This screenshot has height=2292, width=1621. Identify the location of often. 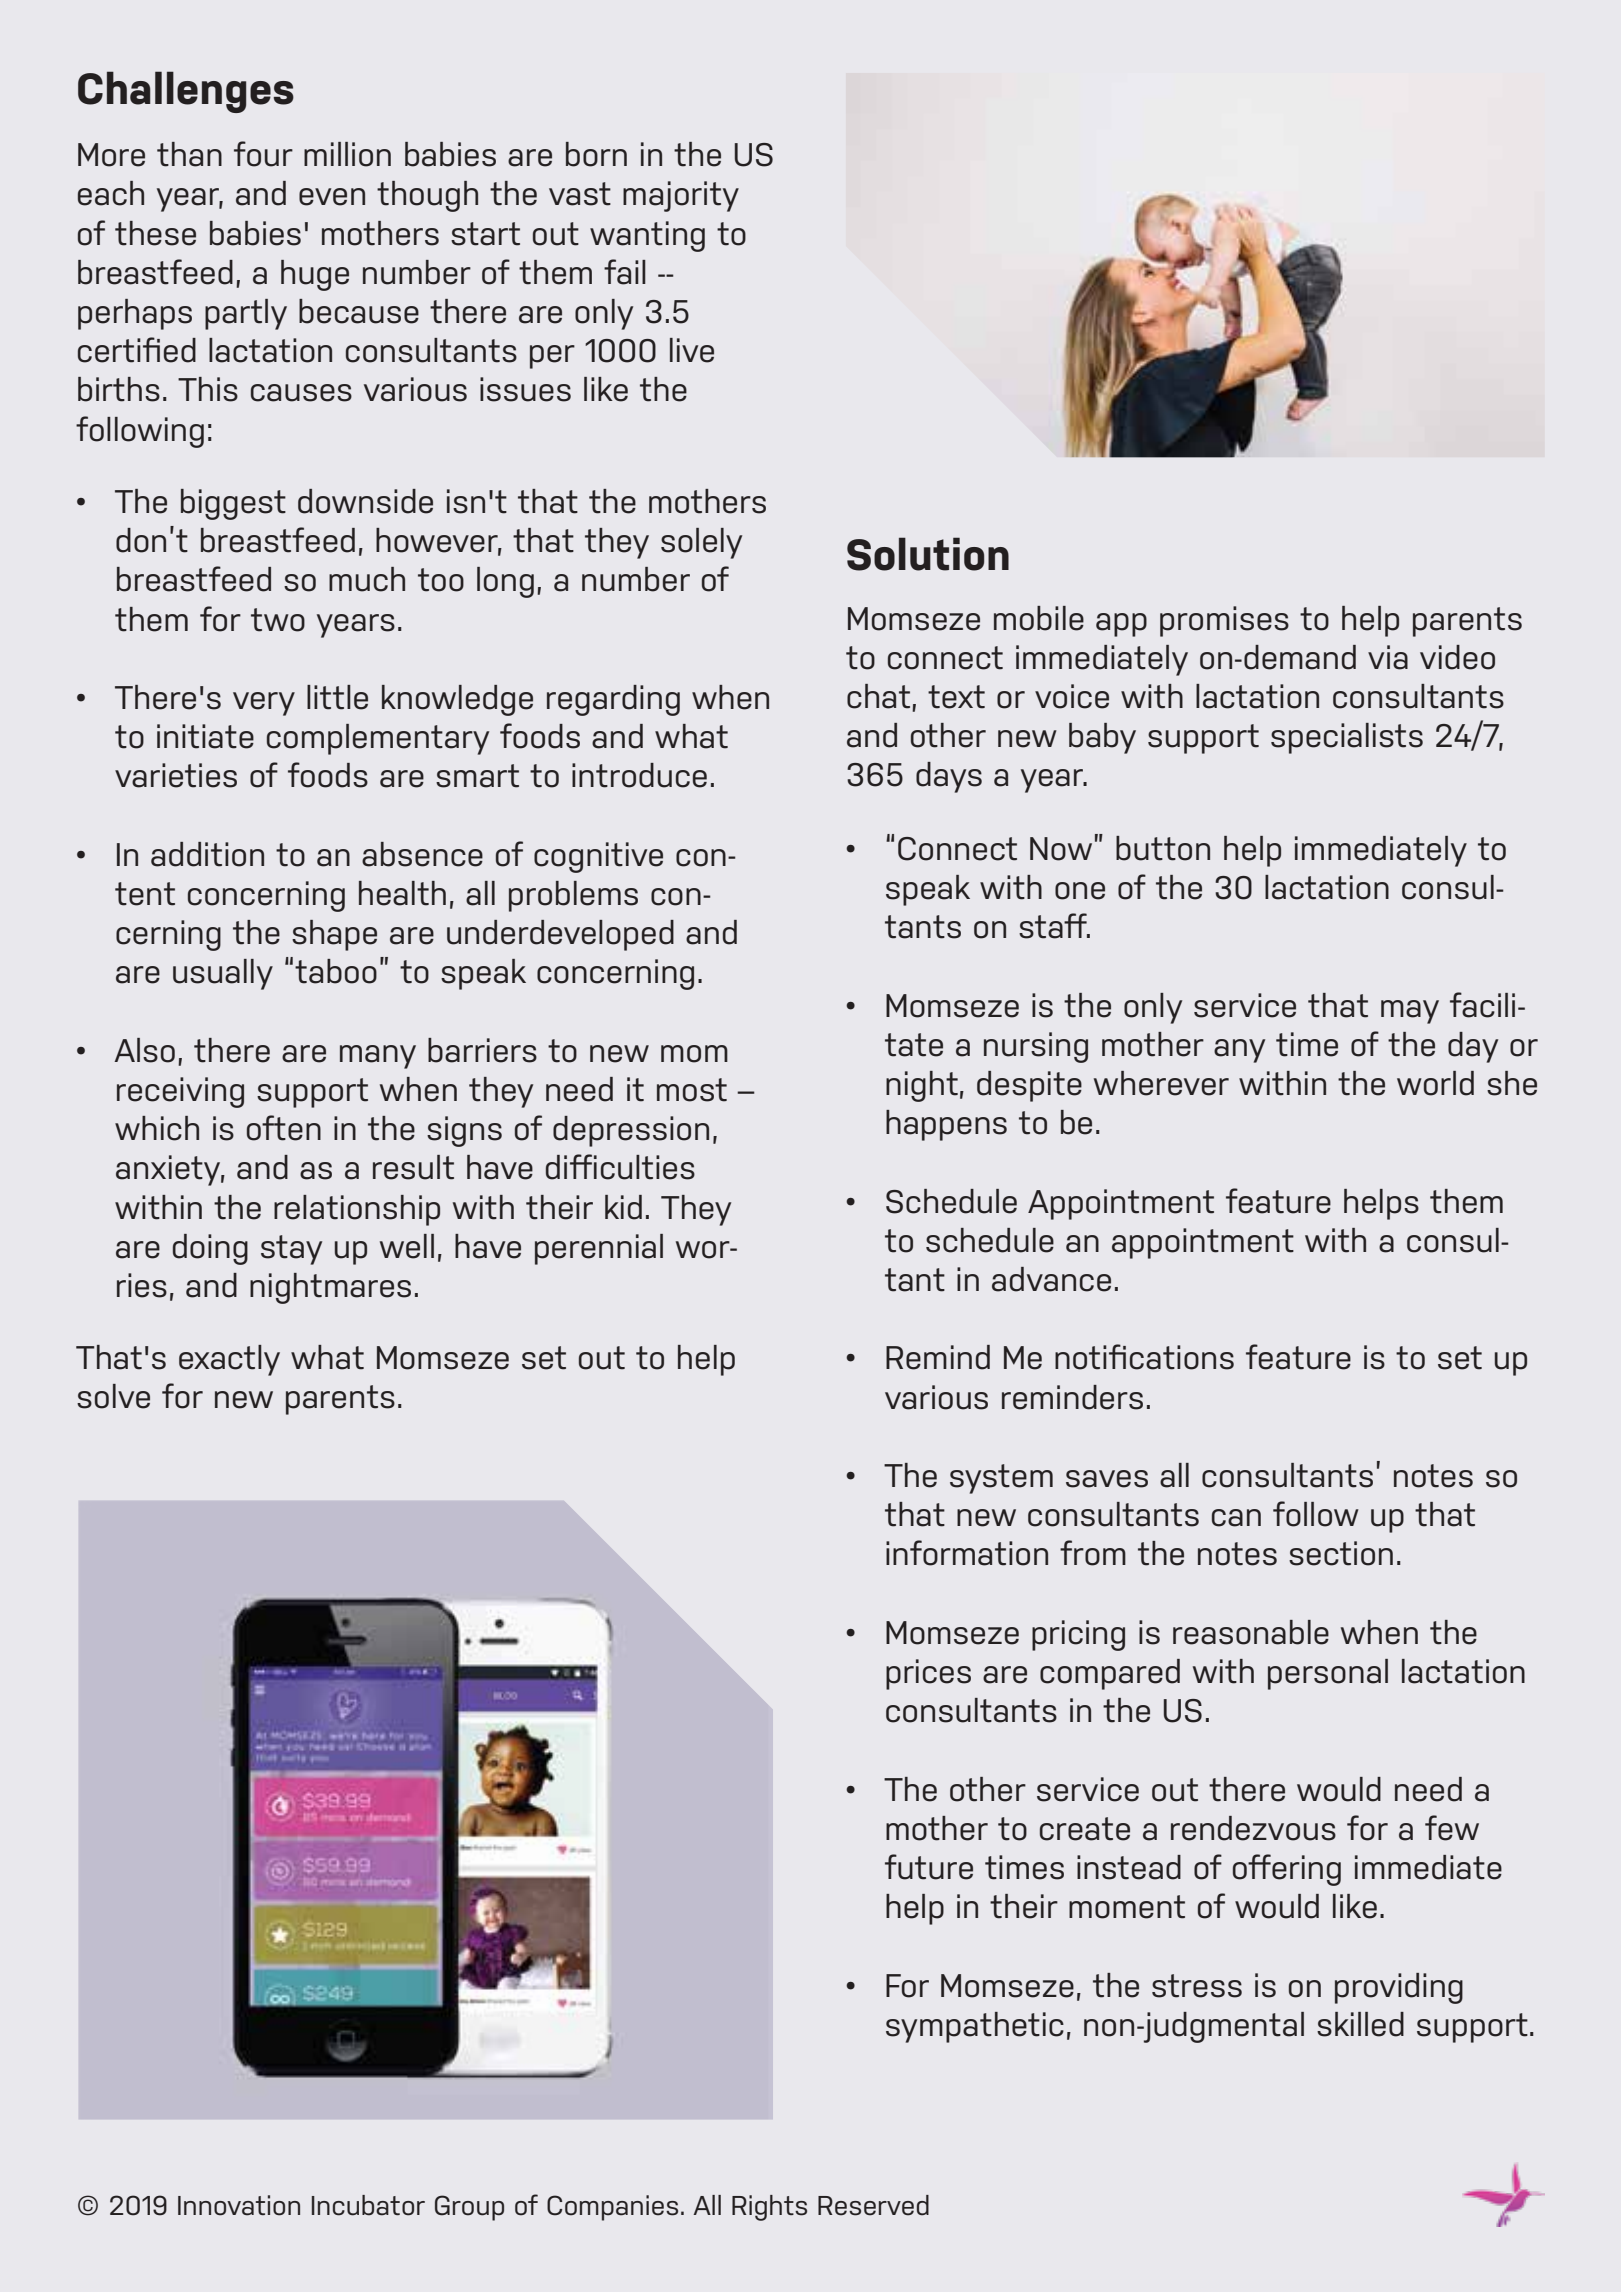
(284, 1128).
